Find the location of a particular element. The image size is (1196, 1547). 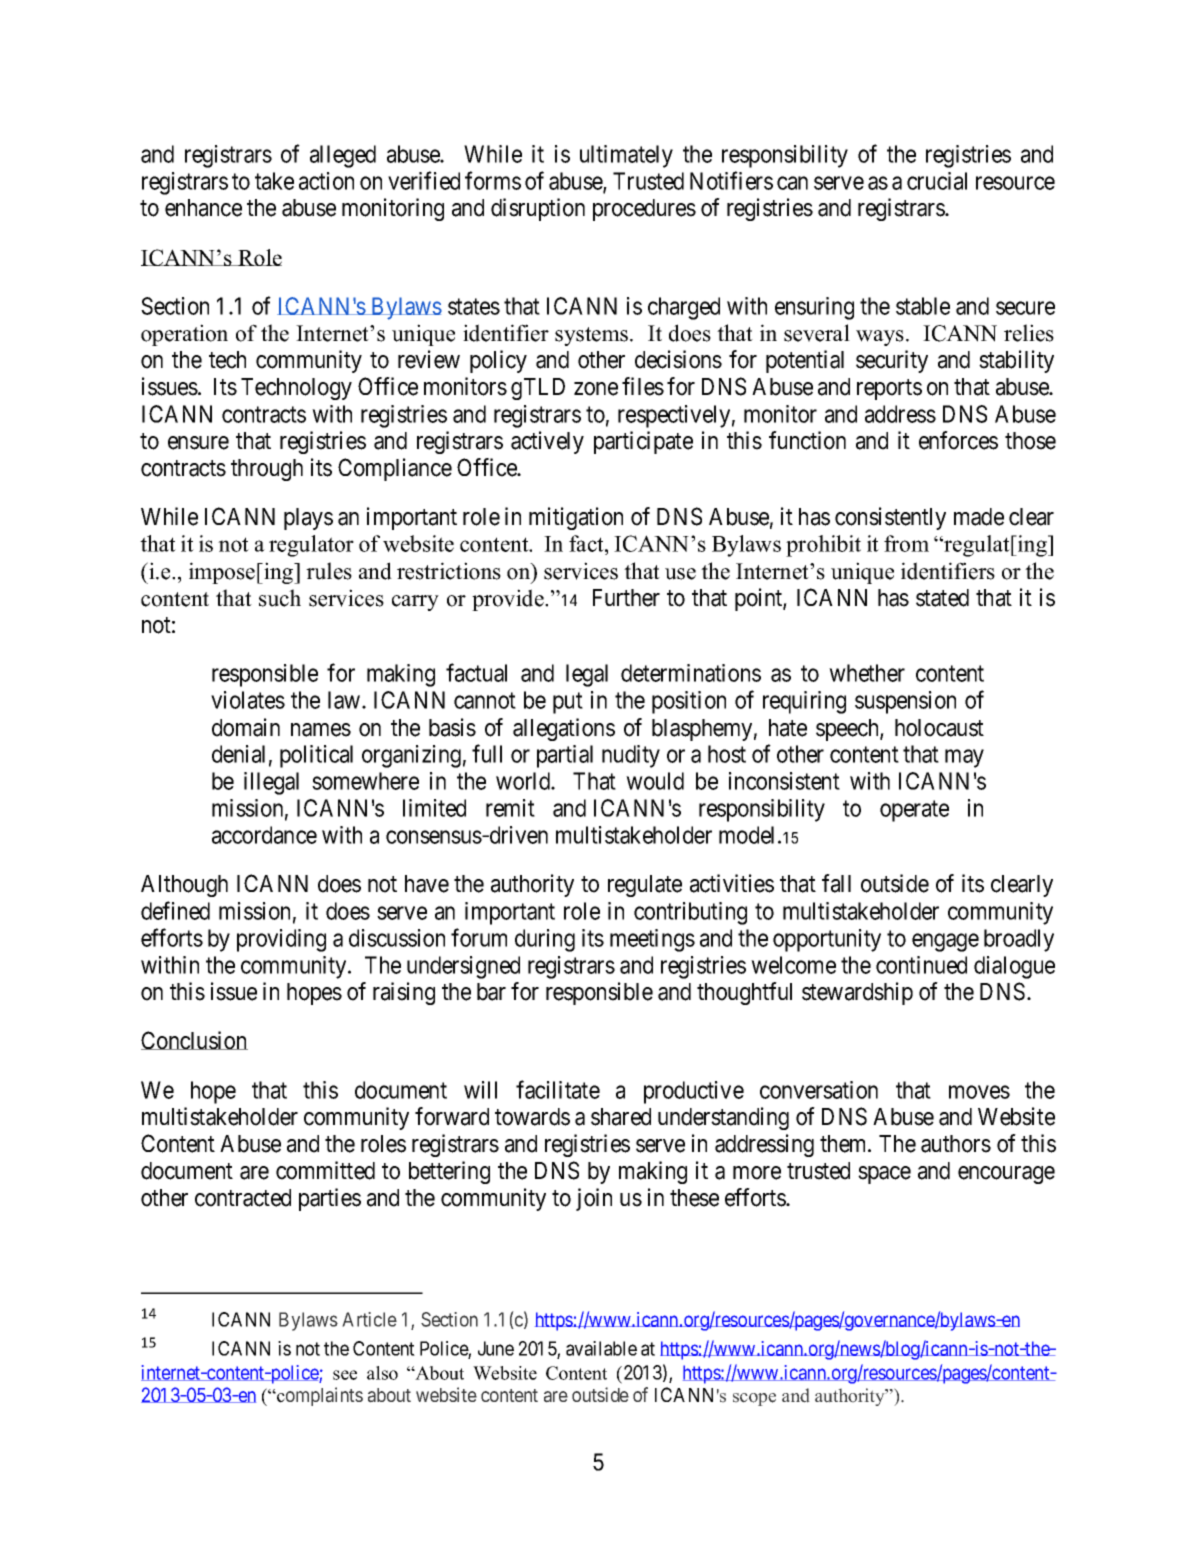

crucial is located at coordinates (937, 181).
